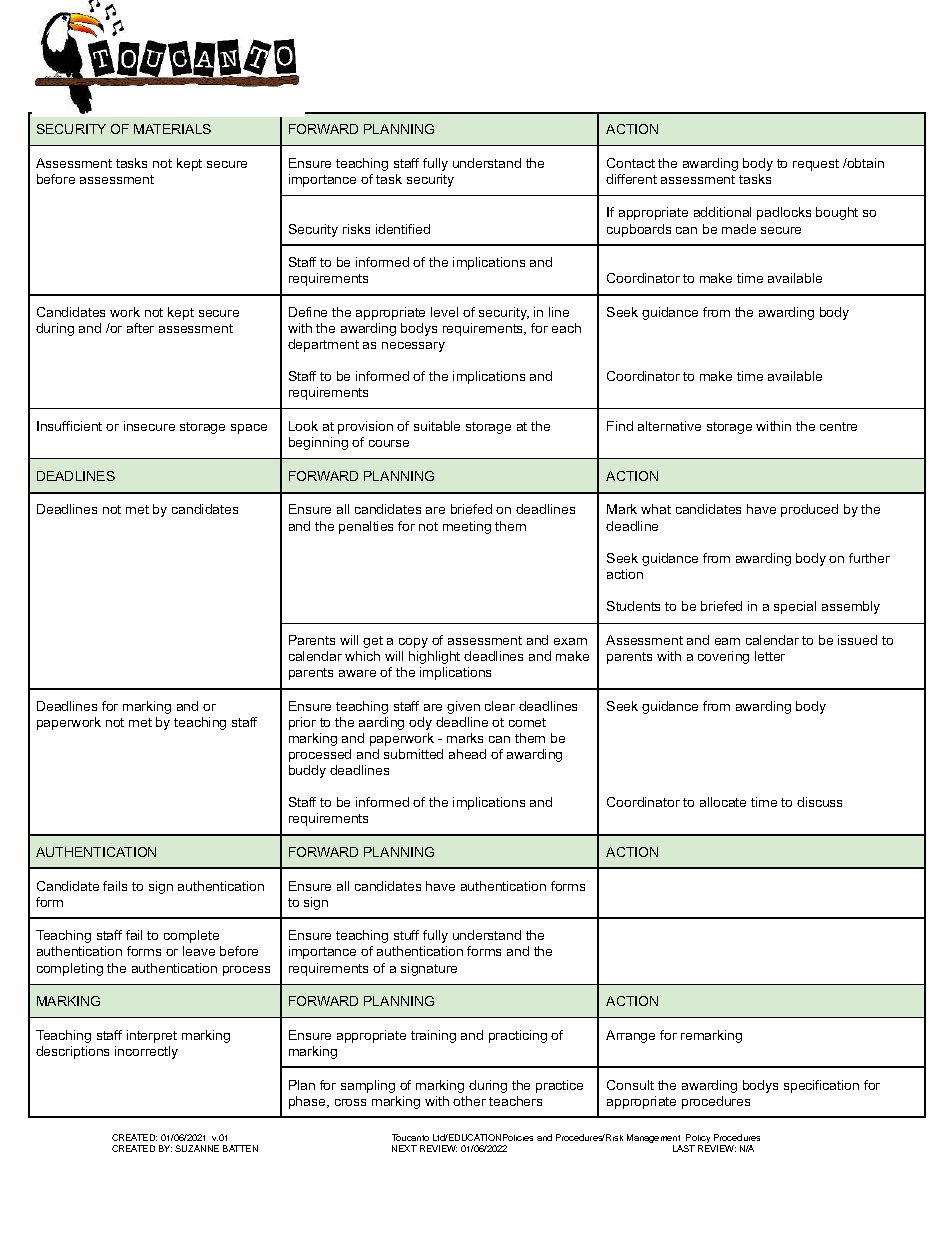 The height and width of the screenshot is (1233, 952). What do you see at coordinates (197, 1148) in the screenshot?
I see `SUZANNE` at bounding box center [197, 1148].
